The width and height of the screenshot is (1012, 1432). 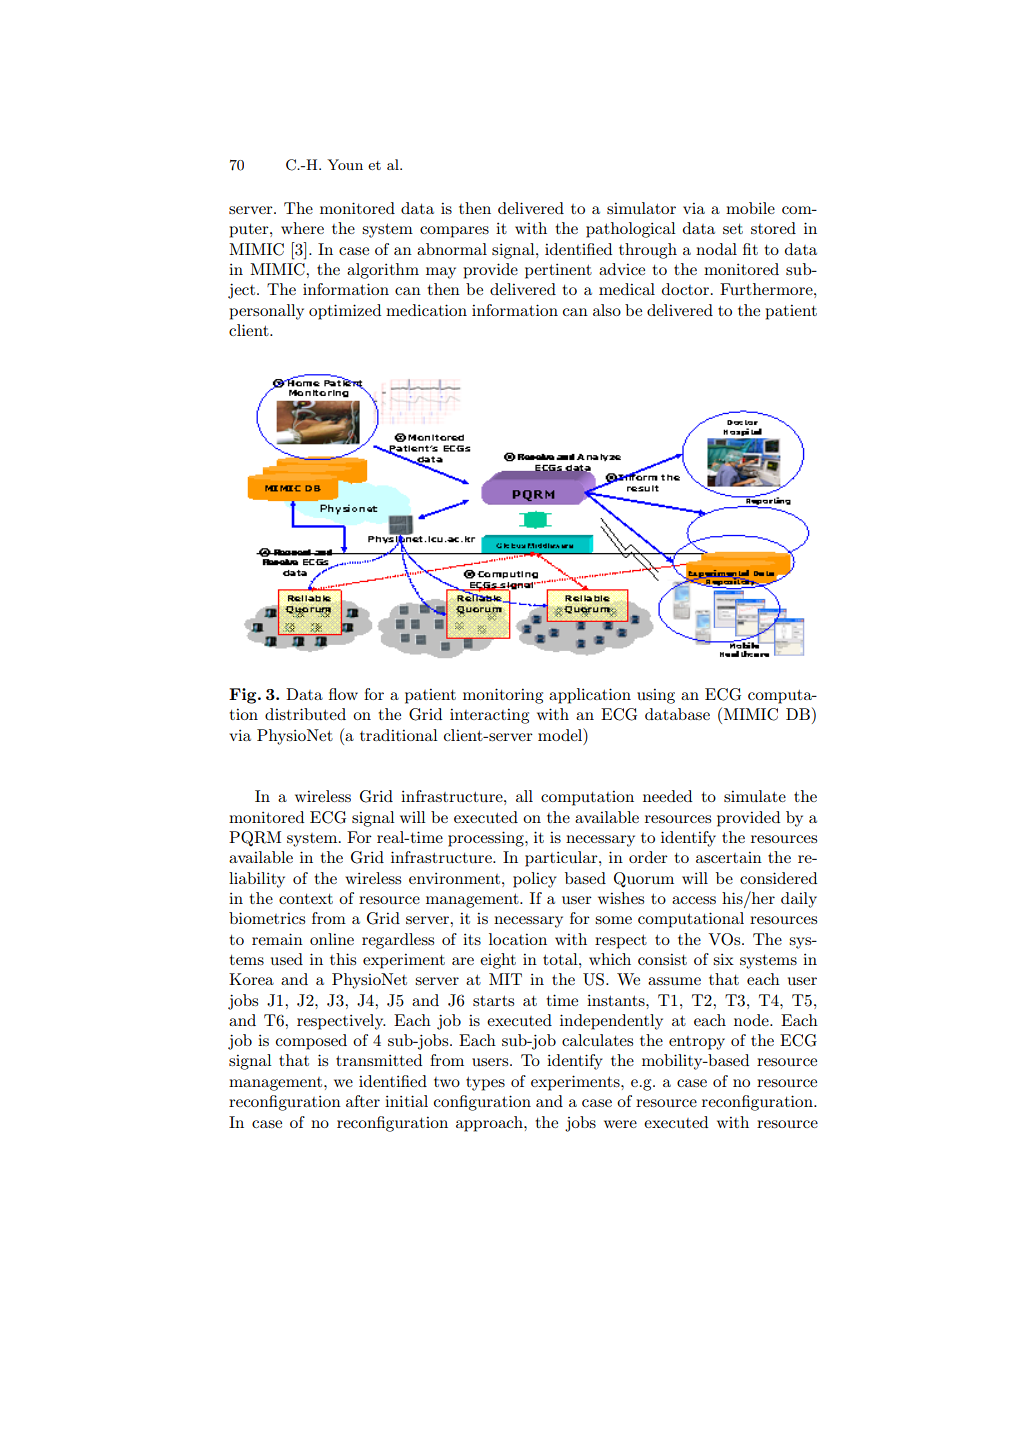 I want to click on pertinent, so click(x=558, y=271).
